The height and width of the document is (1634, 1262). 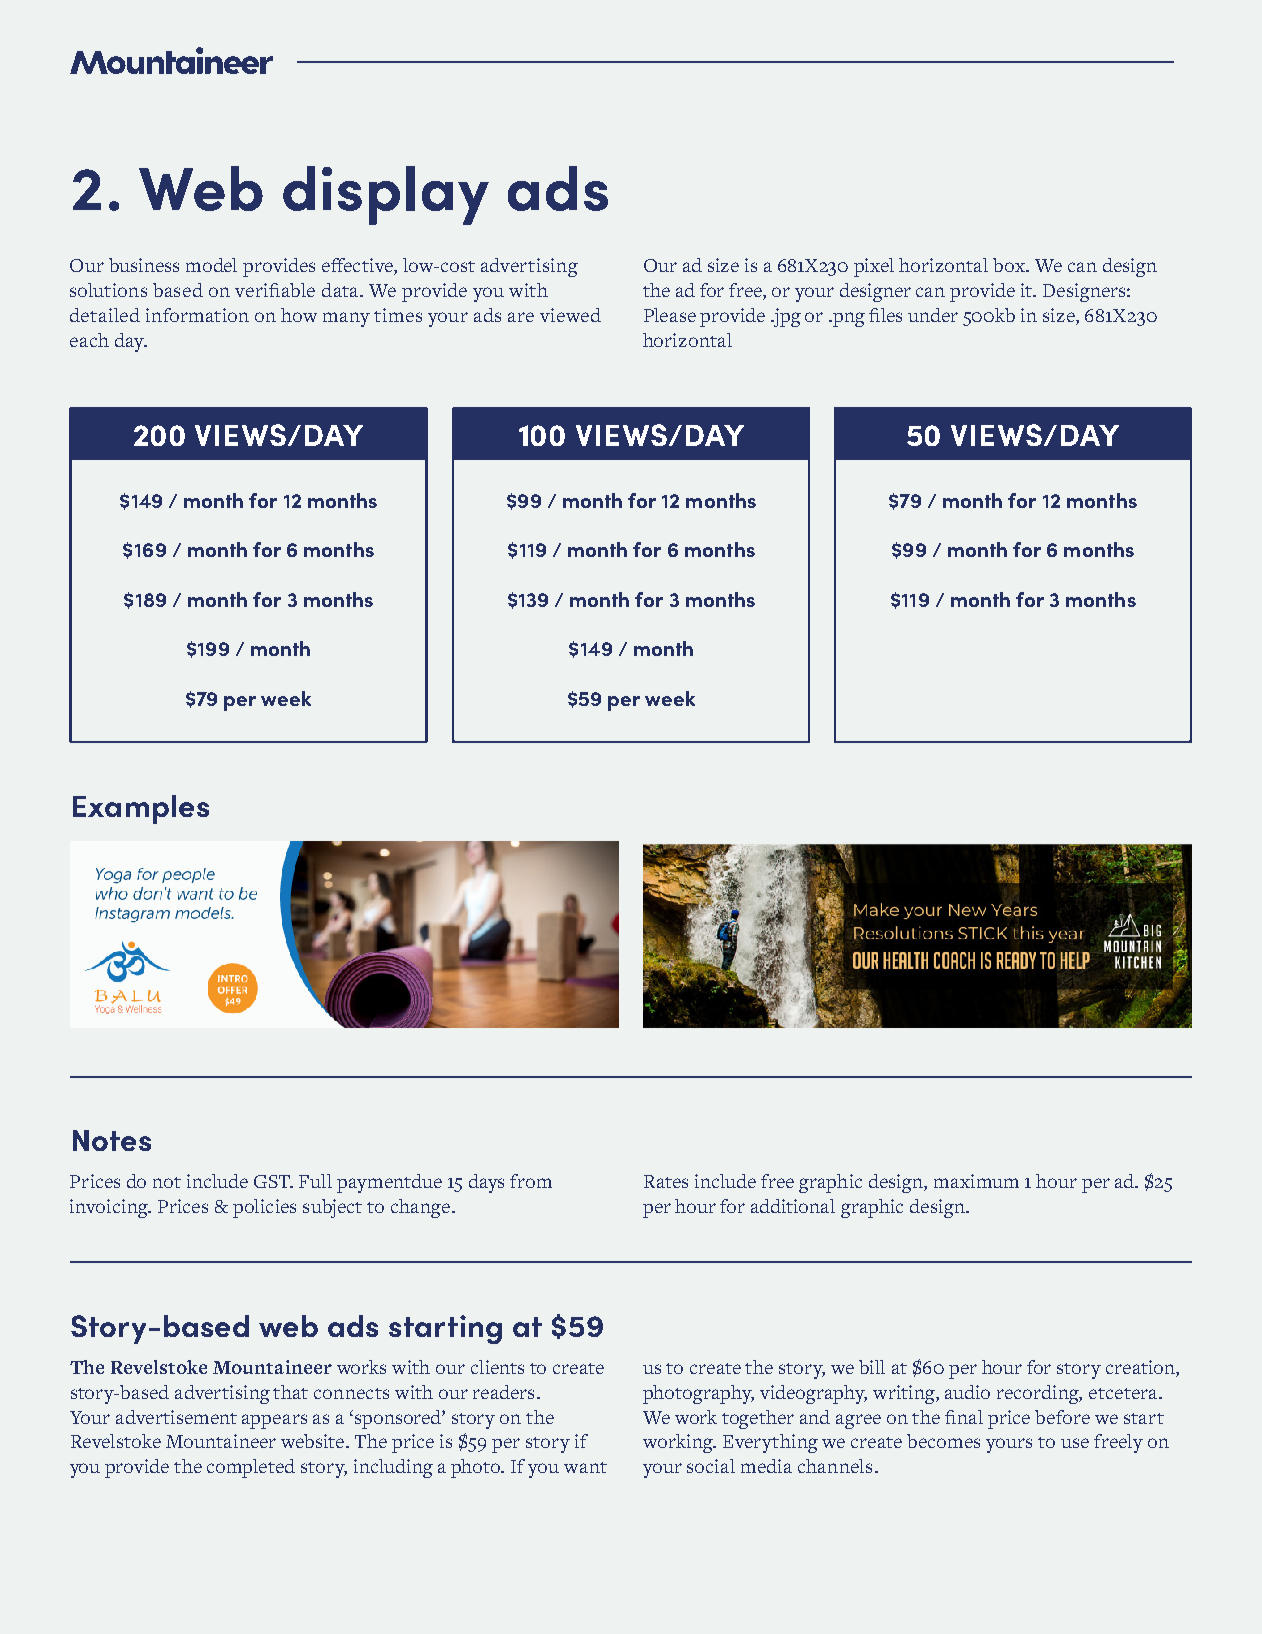 What do you see at coordinates (176, 1417) in the document?
I see `advertisement` at bounding box center [176, 1417].
